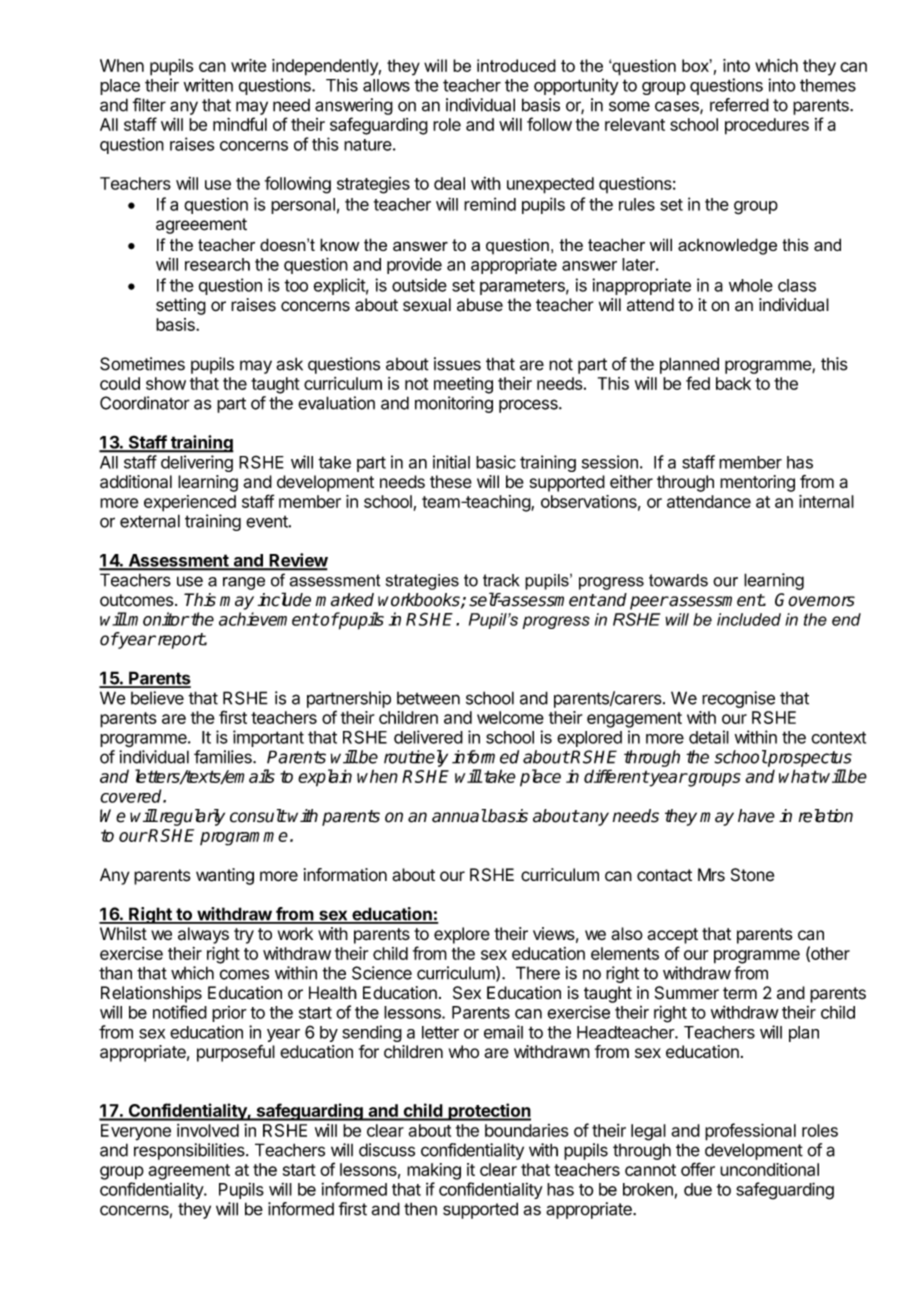  What do you see at coordinates (516, 65) in the image?
I see `introduced` at bounding box center [516, 65].
